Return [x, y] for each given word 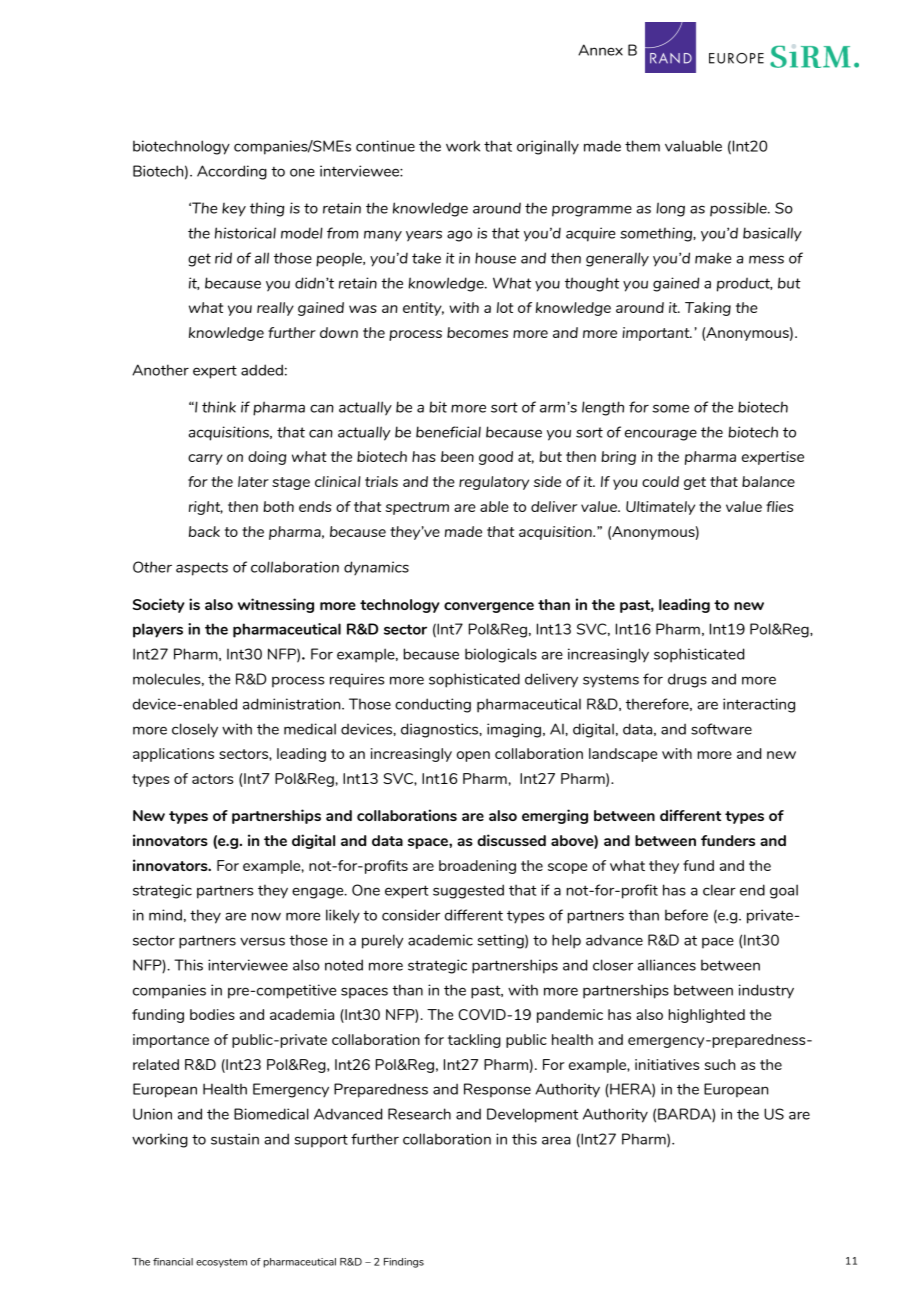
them [642, 146]
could [660, 481]
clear [719, 890]
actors [212, 779]
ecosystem [221, 1263]
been [457, 456]
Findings [404, 1263]
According [232, 172]
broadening [477, 867]
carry [205, 459]
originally [548, 147]
